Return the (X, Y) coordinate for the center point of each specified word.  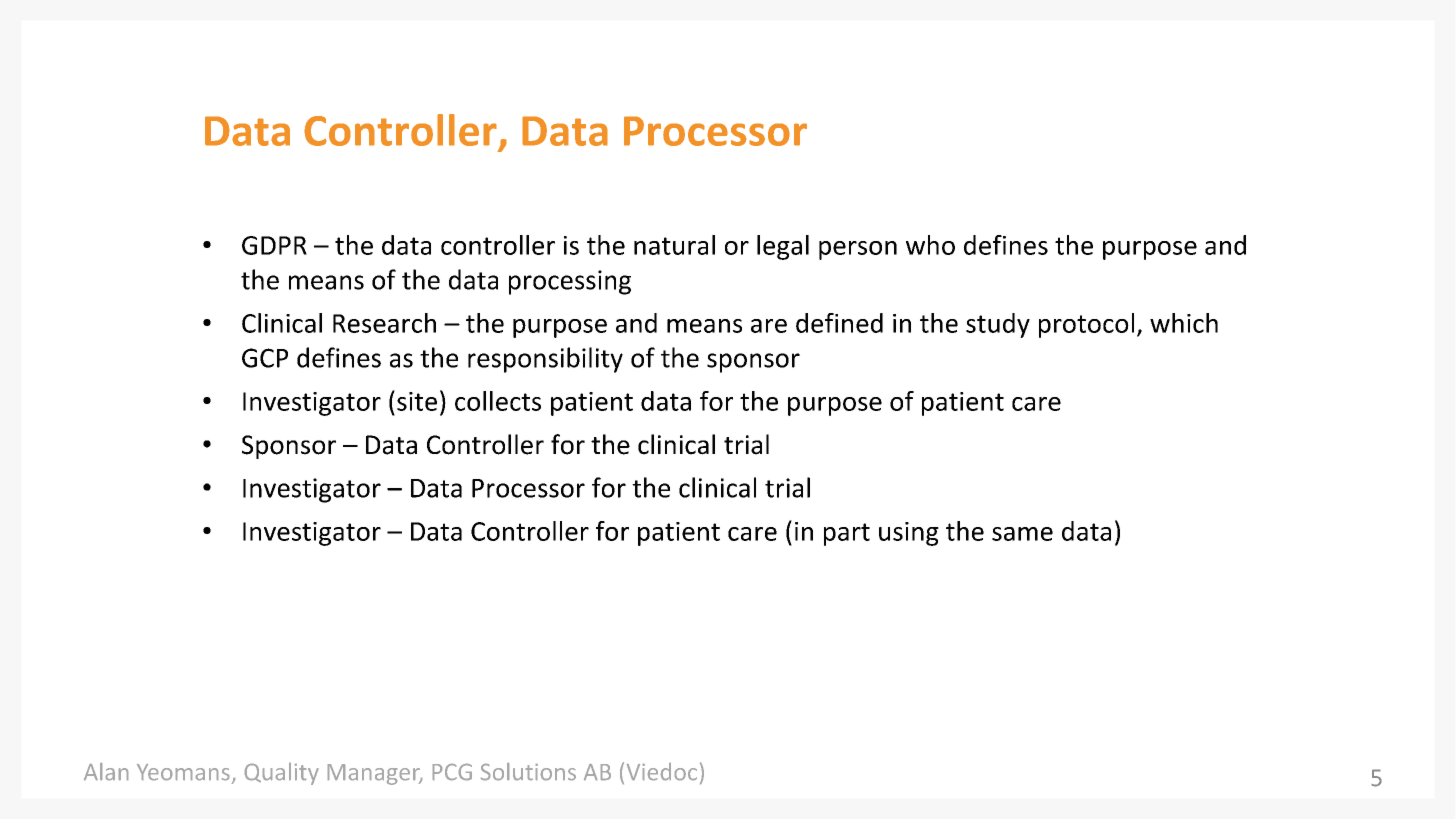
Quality (282, 774)
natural (674, 245)
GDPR (274, 245)
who (930, 245)
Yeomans (183, 772)
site (417, 401)
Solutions (528, 771)
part (847, 534)
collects (498, 401)
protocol (1086, 325)
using (909, 534)
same (1022, 534)
